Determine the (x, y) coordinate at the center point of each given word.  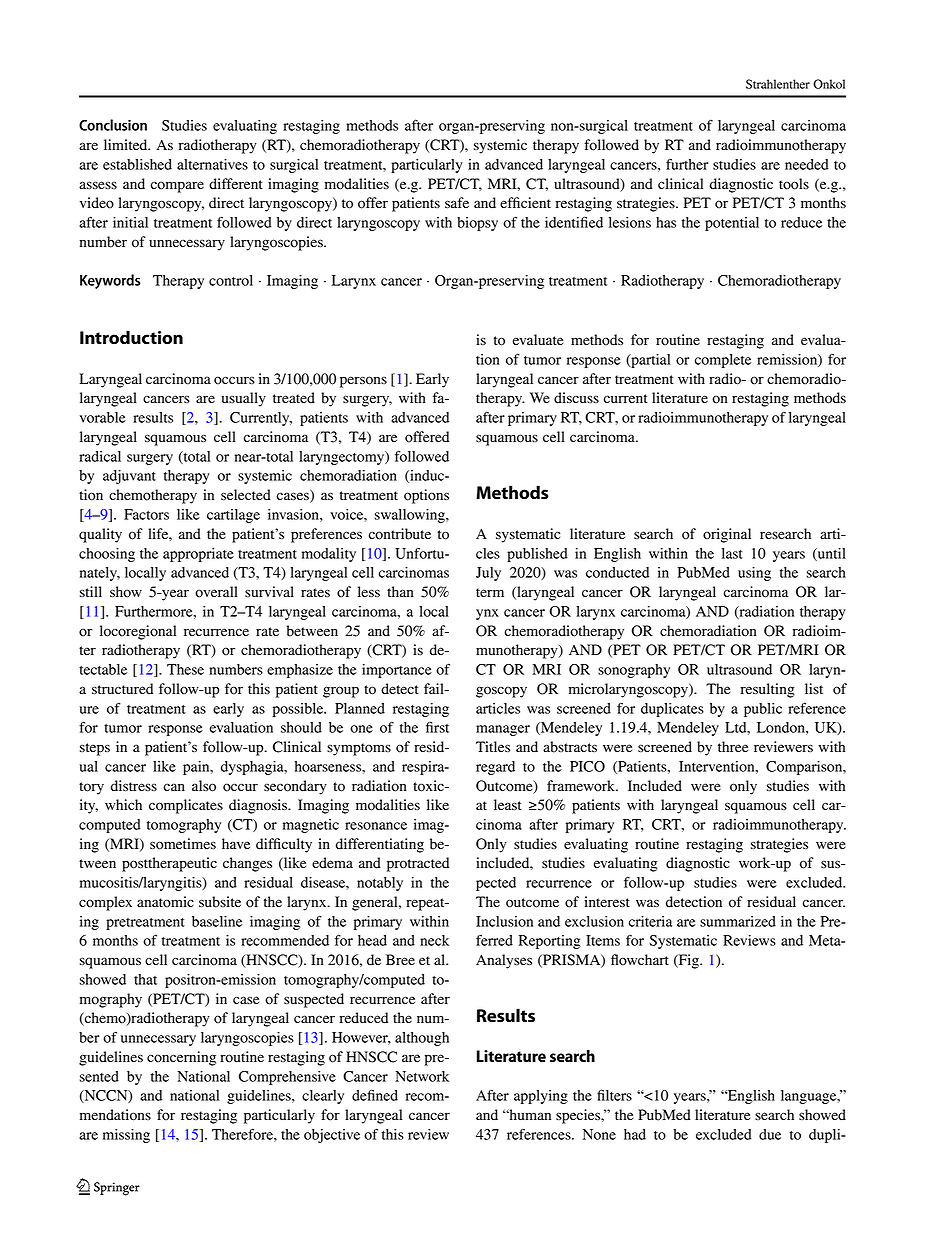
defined (375, 1095)
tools (794, 184)
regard (495, 768)
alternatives (212, 164)
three (733, 746)
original (727, 535)
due (770, 1134)
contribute (400, 534)
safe (457, 202)
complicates (186, 806)
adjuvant (129, 477)
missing (126, 1136)
